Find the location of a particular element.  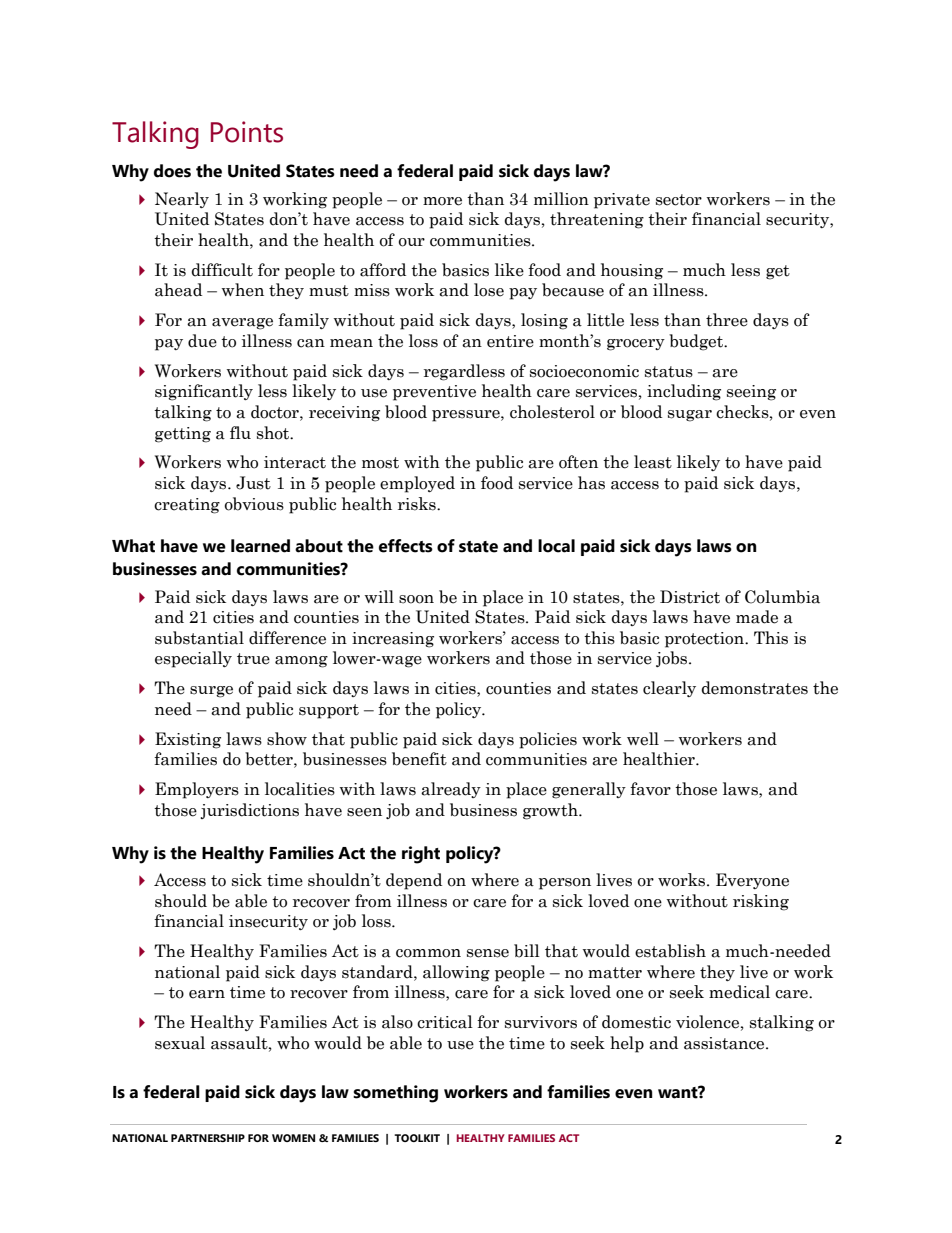

more is located at coordinates (442, 201).
